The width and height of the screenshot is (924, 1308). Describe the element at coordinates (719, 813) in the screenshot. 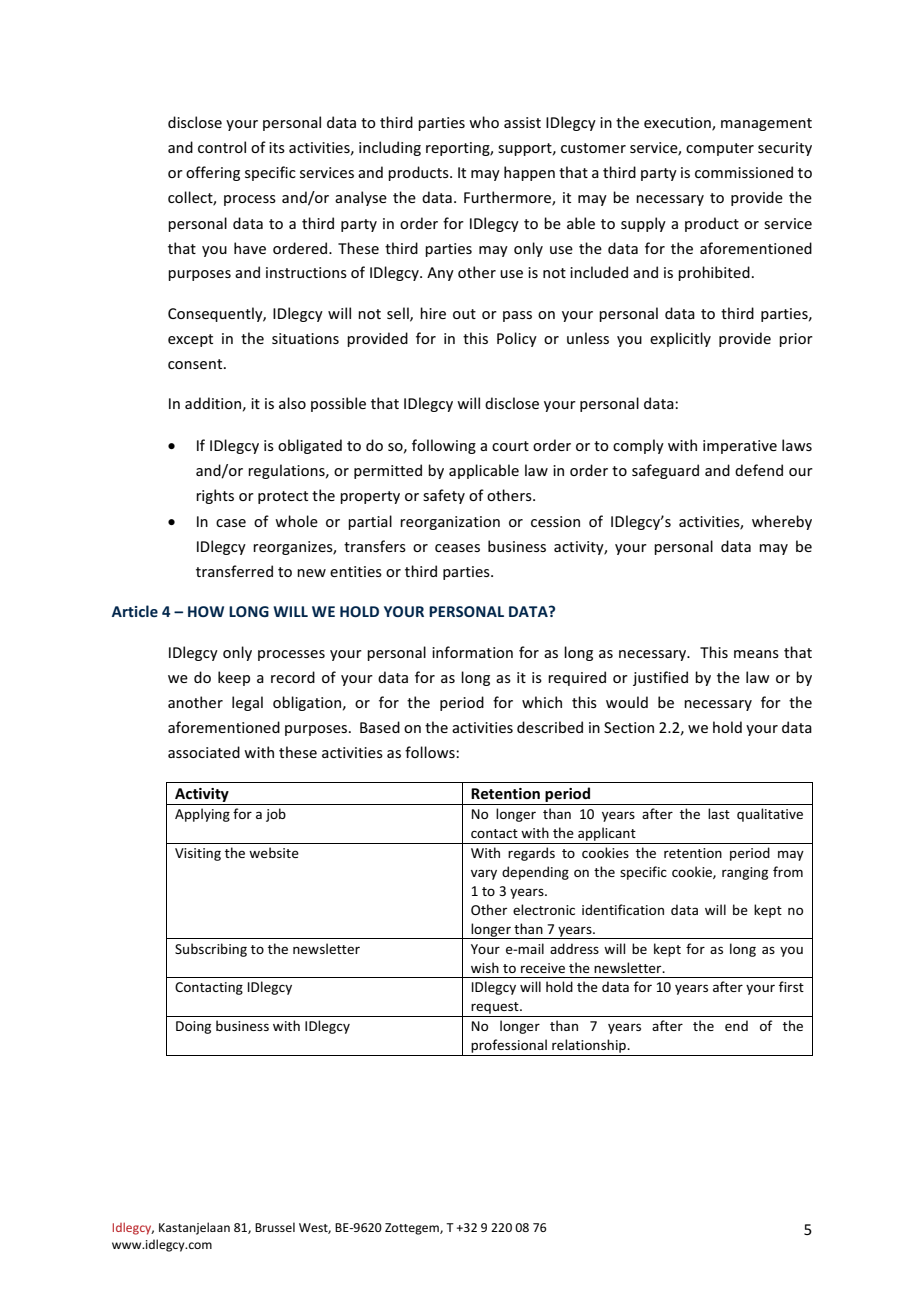

I see `last` at that location.
